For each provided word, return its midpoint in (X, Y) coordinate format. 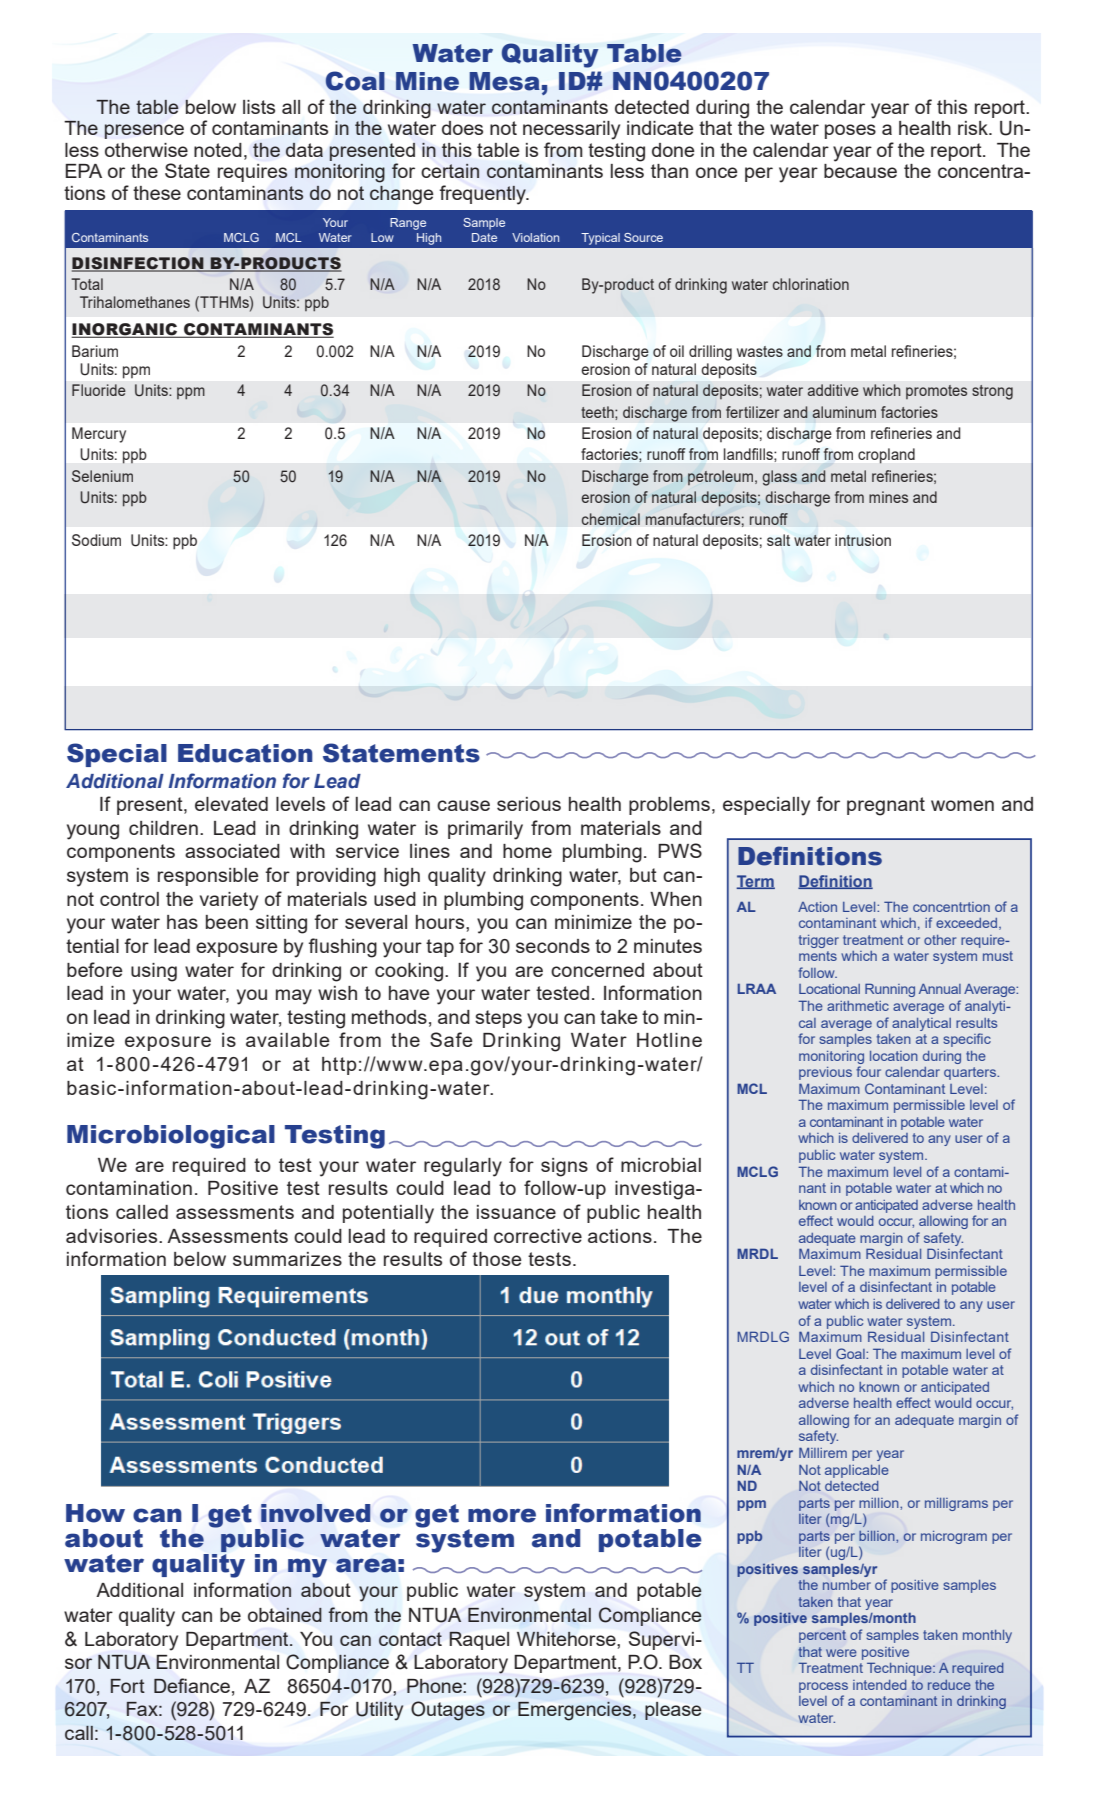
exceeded (968, 924)
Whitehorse (567, 1639)
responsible (208, 877)
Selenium (102, 476)
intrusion (863, 540)
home (527, 851)
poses (850, 131)
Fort (128, 1686)
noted (218, 150)
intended (880, 1685)
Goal (851, 1353)
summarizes (287, 1259)
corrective (538, 1236)
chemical (611, 519)
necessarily (571, 130)
